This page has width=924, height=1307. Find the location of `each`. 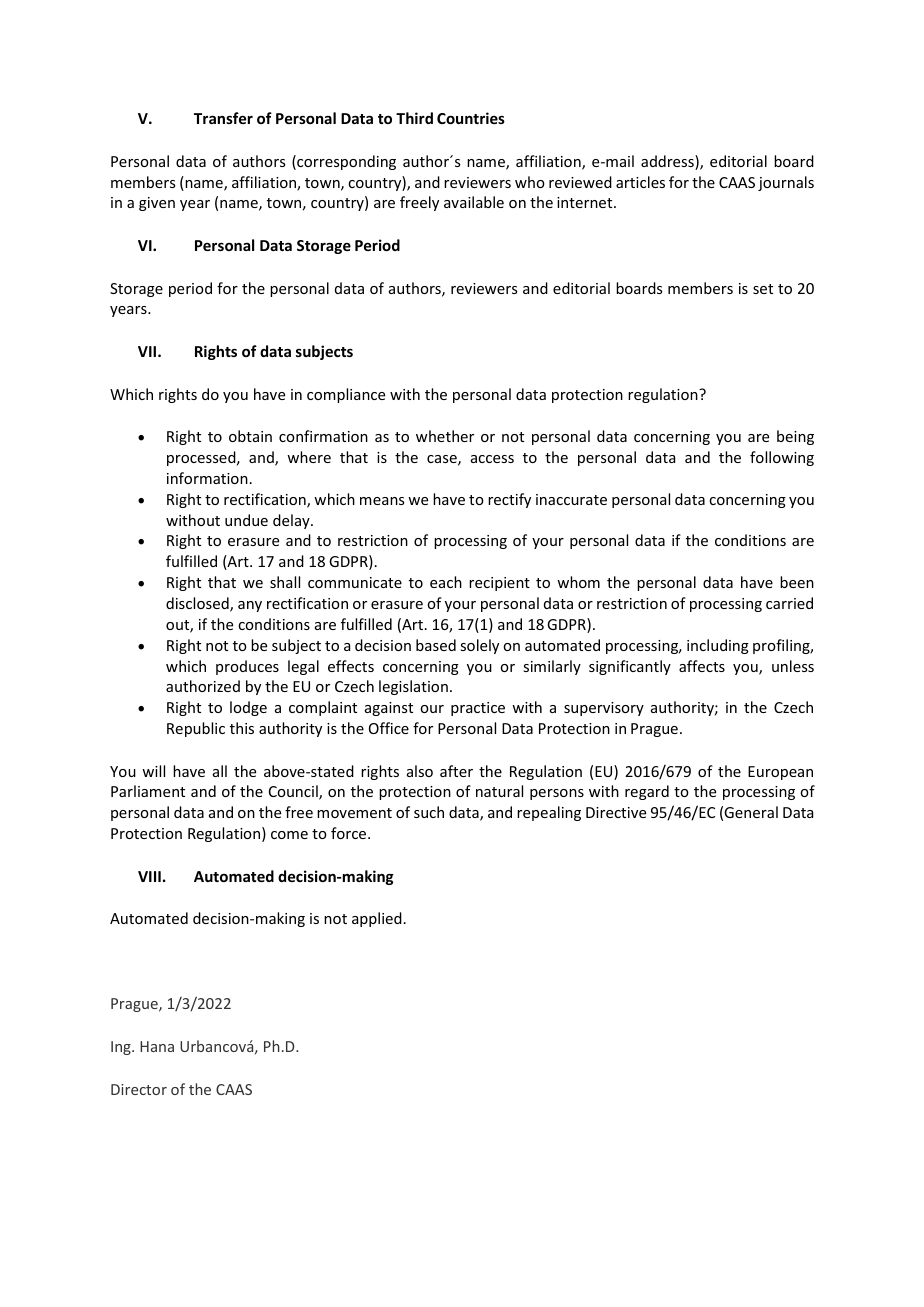

each is located at coordinates (446, 582).
